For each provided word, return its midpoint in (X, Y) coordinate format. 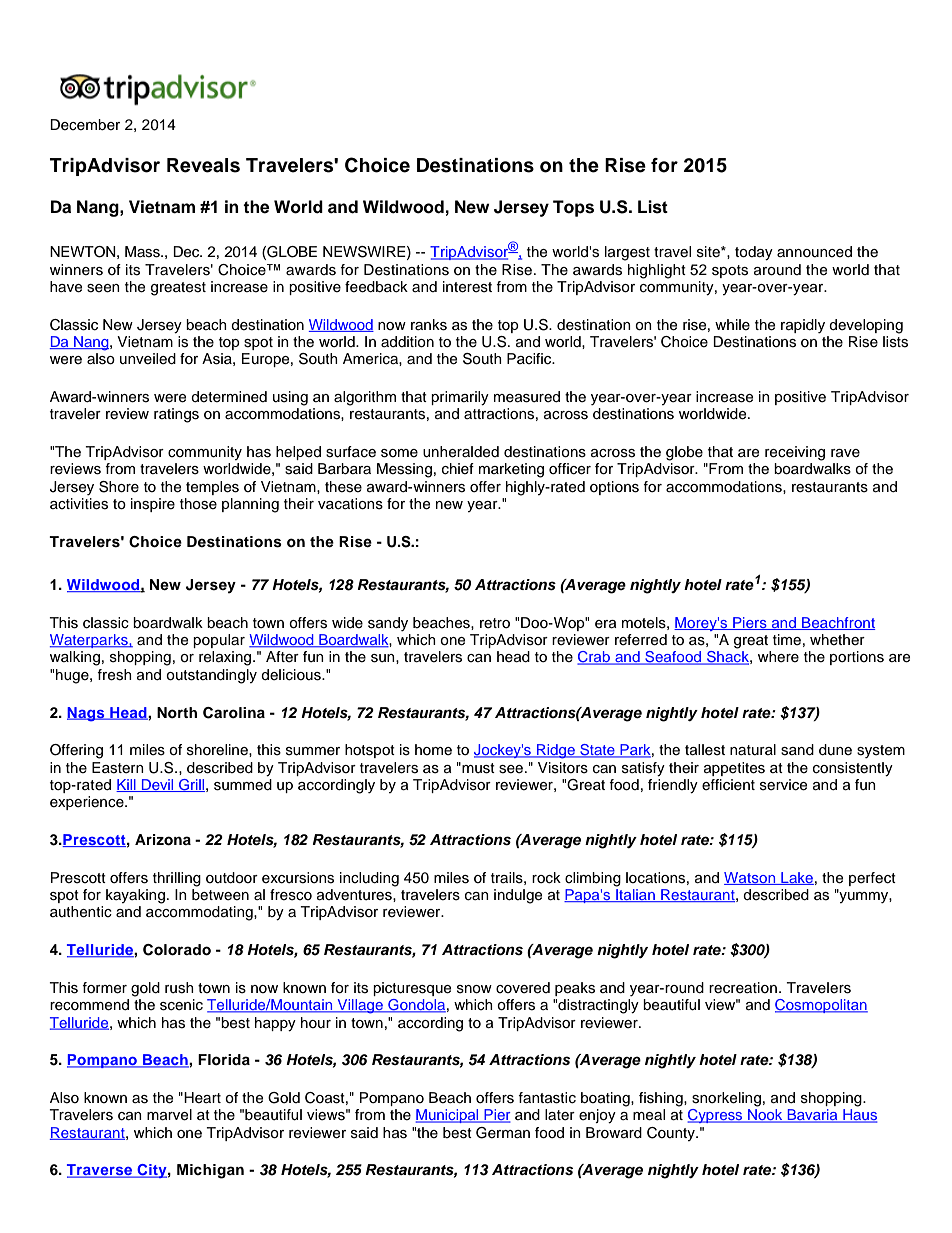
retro (495, 623)
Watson (751, 878)
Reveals (203, 165)
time (787, 640)
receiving (795, 453)
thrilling (177, 879)
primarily (460, 398)
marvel (169, 1115)
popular (219, 641)
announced (814, 251)
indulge (518, 896)
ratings (176, 415)
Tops (573, 208)
